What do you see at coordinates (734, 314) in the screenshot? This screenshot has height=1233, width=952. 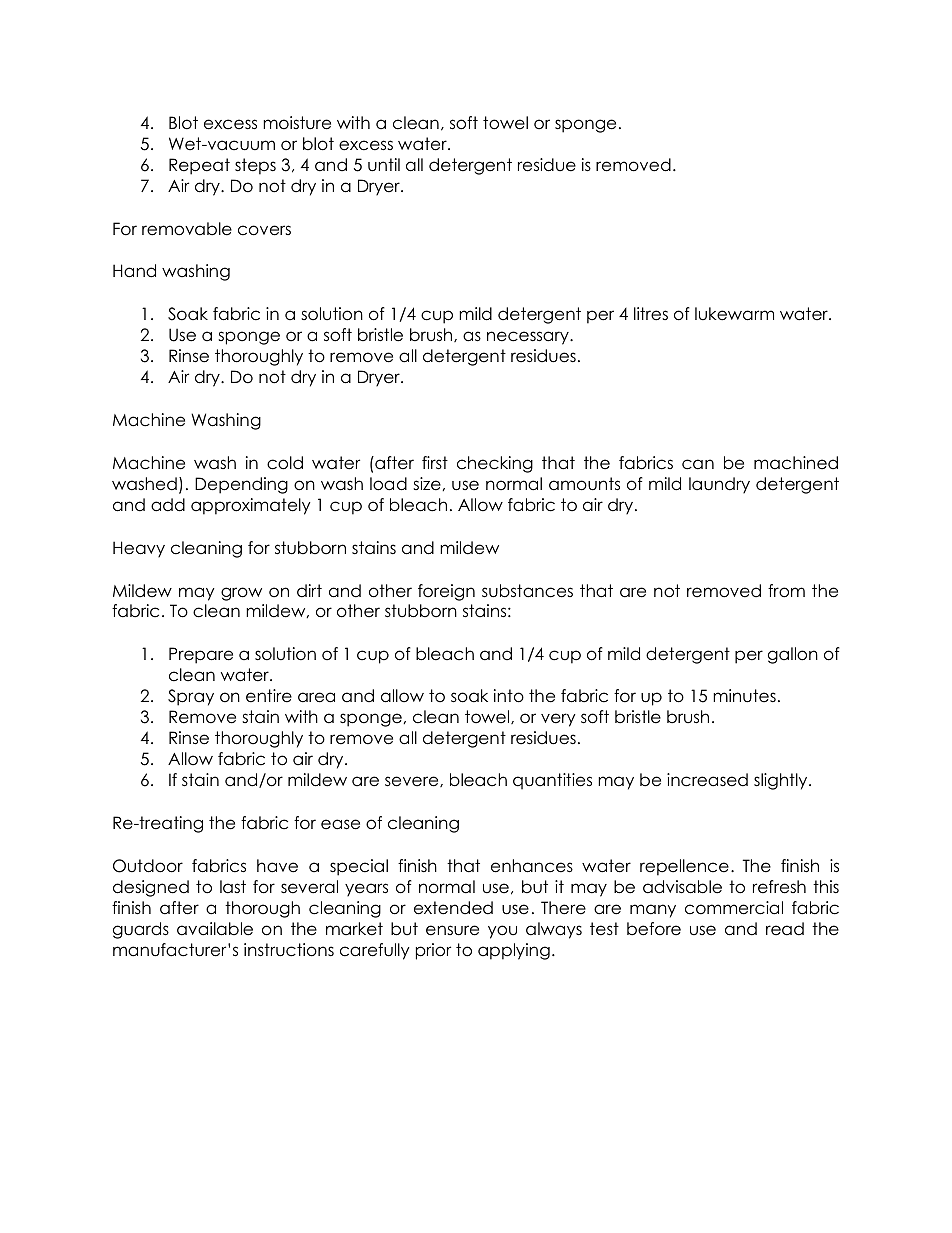 I see `lukewarm` at bounding box center [734, 314].
